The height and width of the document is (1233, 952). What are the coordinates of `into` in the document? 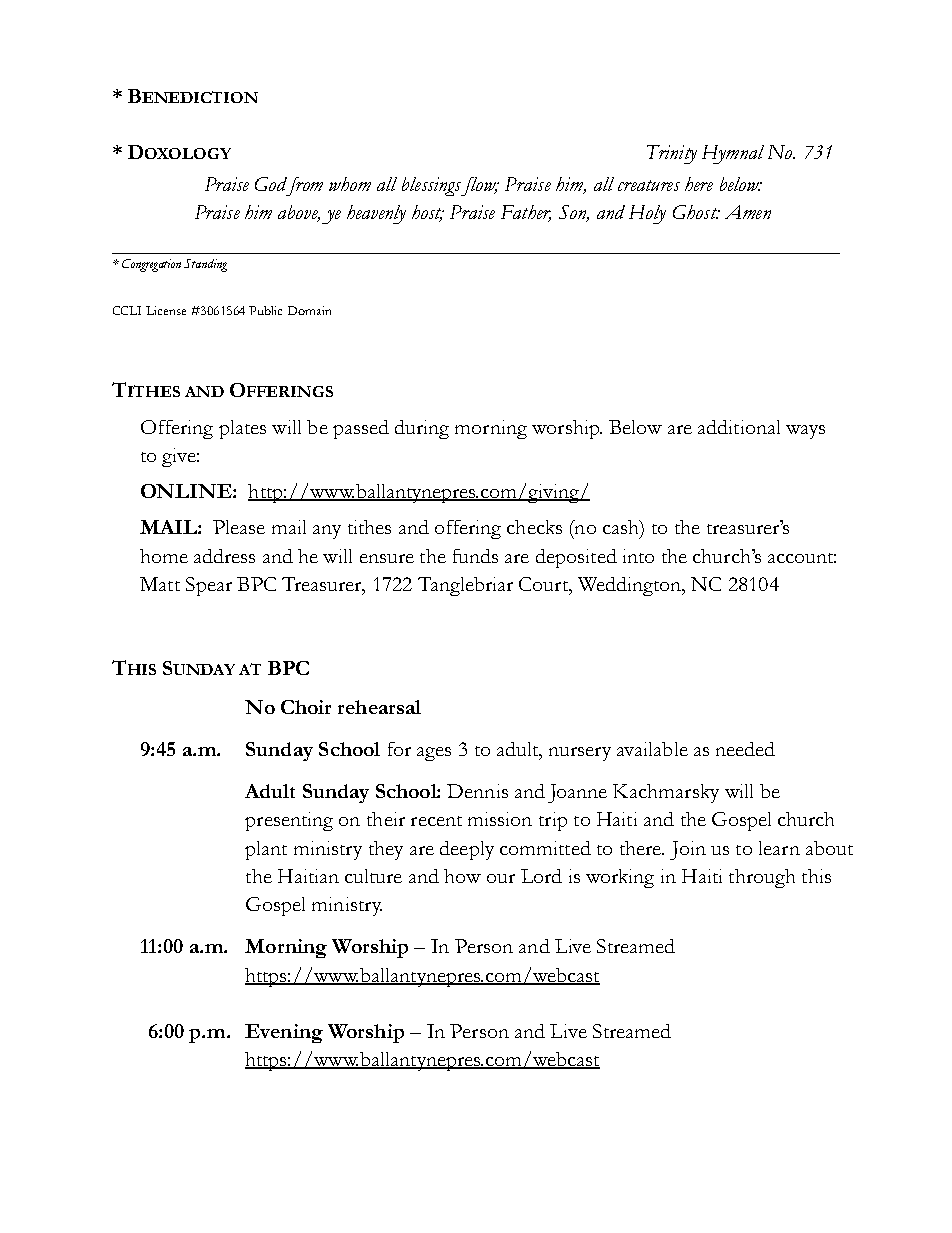 It's located at (638, 556).
